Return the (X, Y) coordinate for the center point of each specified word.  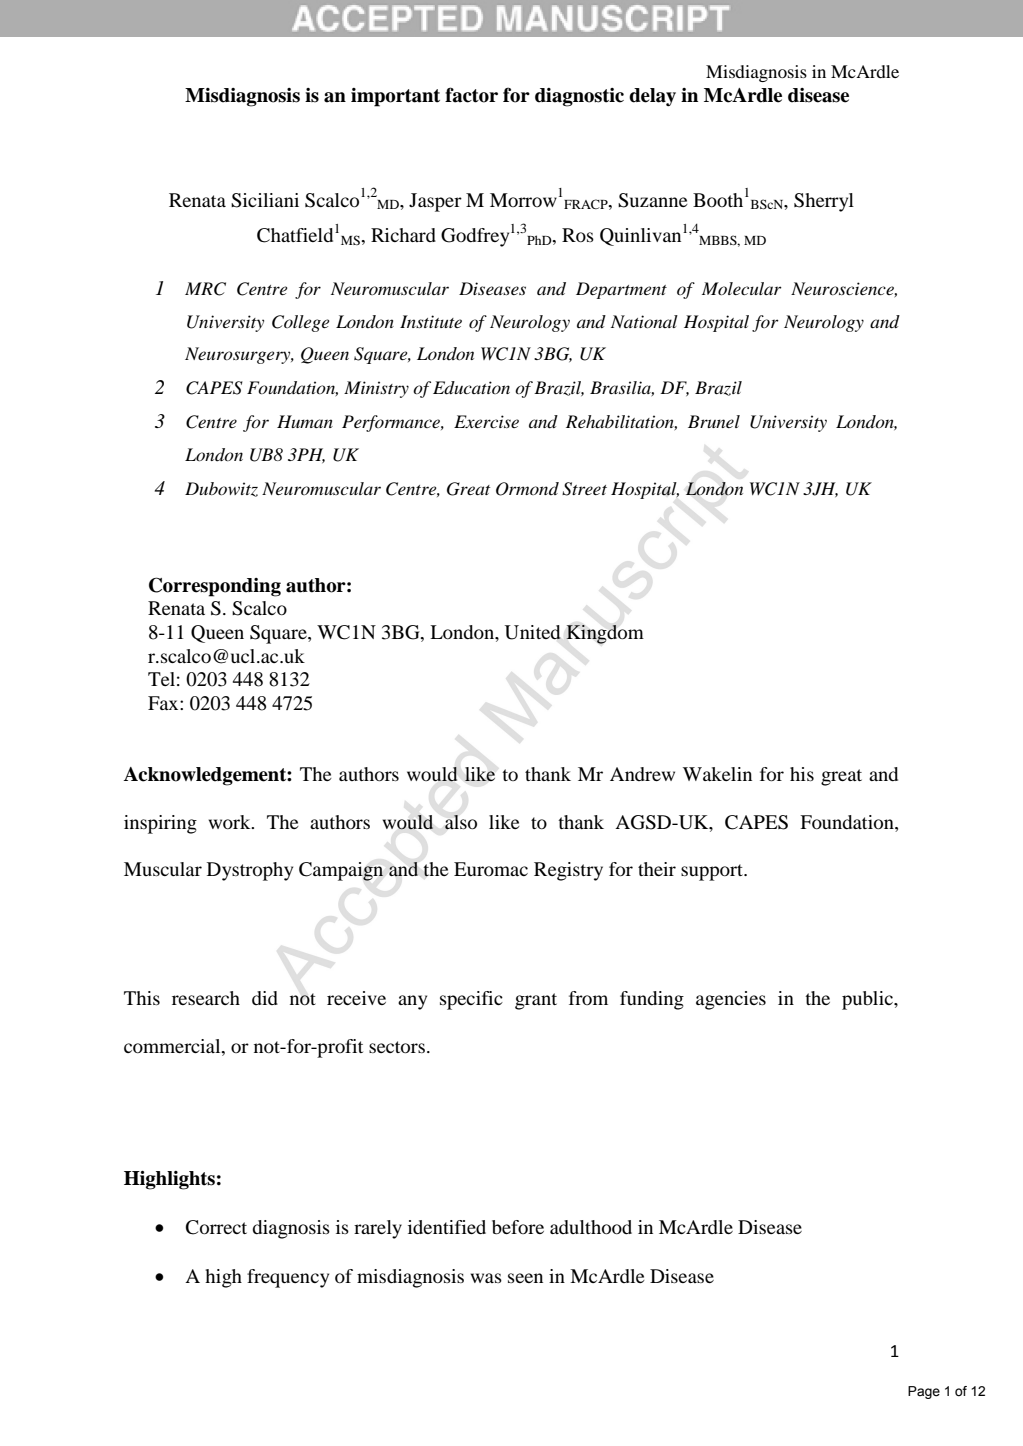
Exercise (486, 421)
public (868, 1000)
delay (652, 97)
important (395, 97)
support (713, 872)
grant (536, 1001)
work (231, 822)
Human (305, 421)
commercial (173, 1047)
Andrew (642, 774)
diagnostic (579, 97)
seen (525, 1278)
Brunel (714, 421)
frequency (288, 1278)
